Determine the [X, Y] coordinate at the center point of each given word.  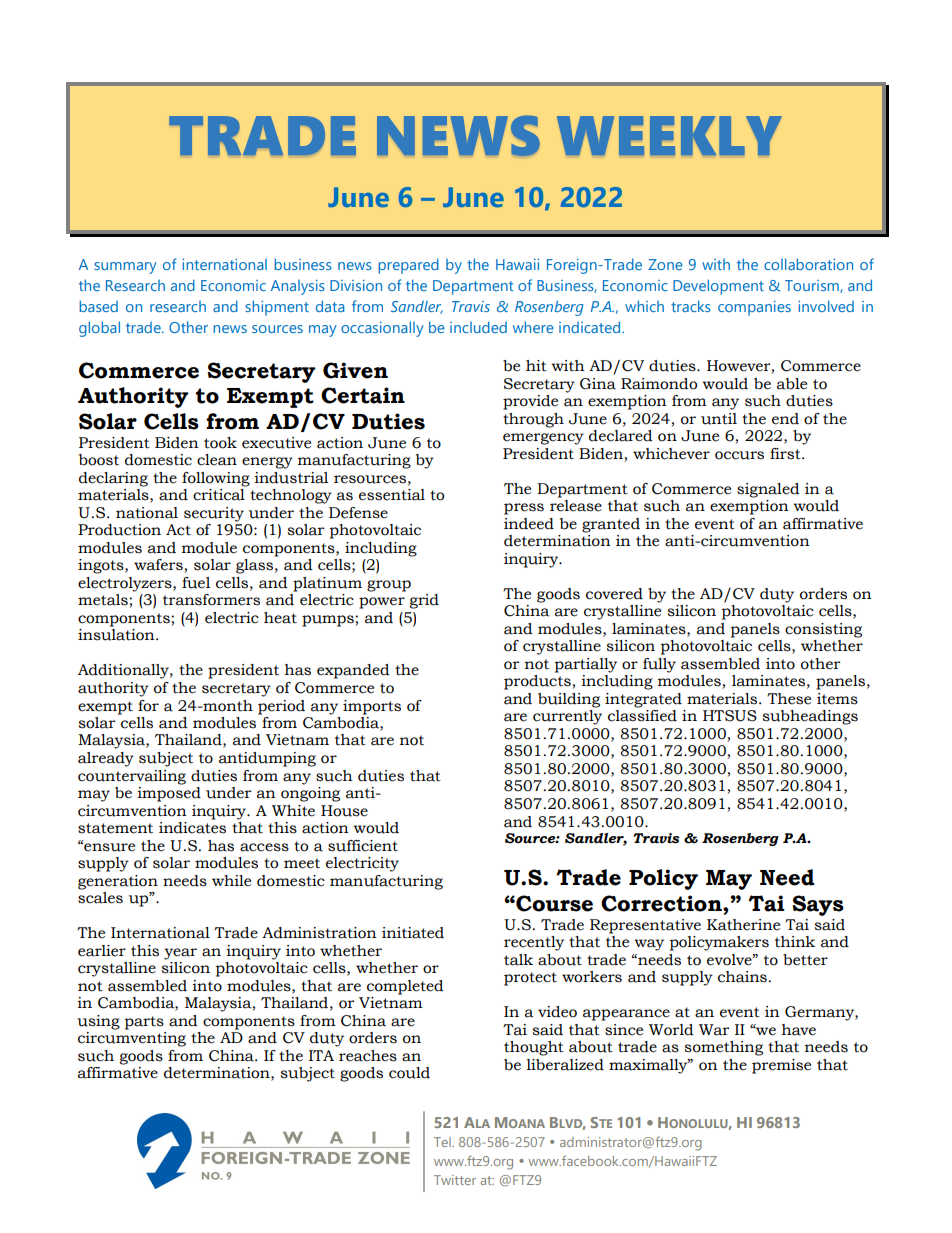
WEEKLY [669, 136]
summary [125, 268]
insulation [117, 635]
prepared [408, 266]
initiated [413, 933]
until [719, 419]
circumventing [132, 1039]
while [231, 881]
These [789, 699]
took [220, 443]
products [537, 682]
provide [530, 402]
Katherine [743, 925]
